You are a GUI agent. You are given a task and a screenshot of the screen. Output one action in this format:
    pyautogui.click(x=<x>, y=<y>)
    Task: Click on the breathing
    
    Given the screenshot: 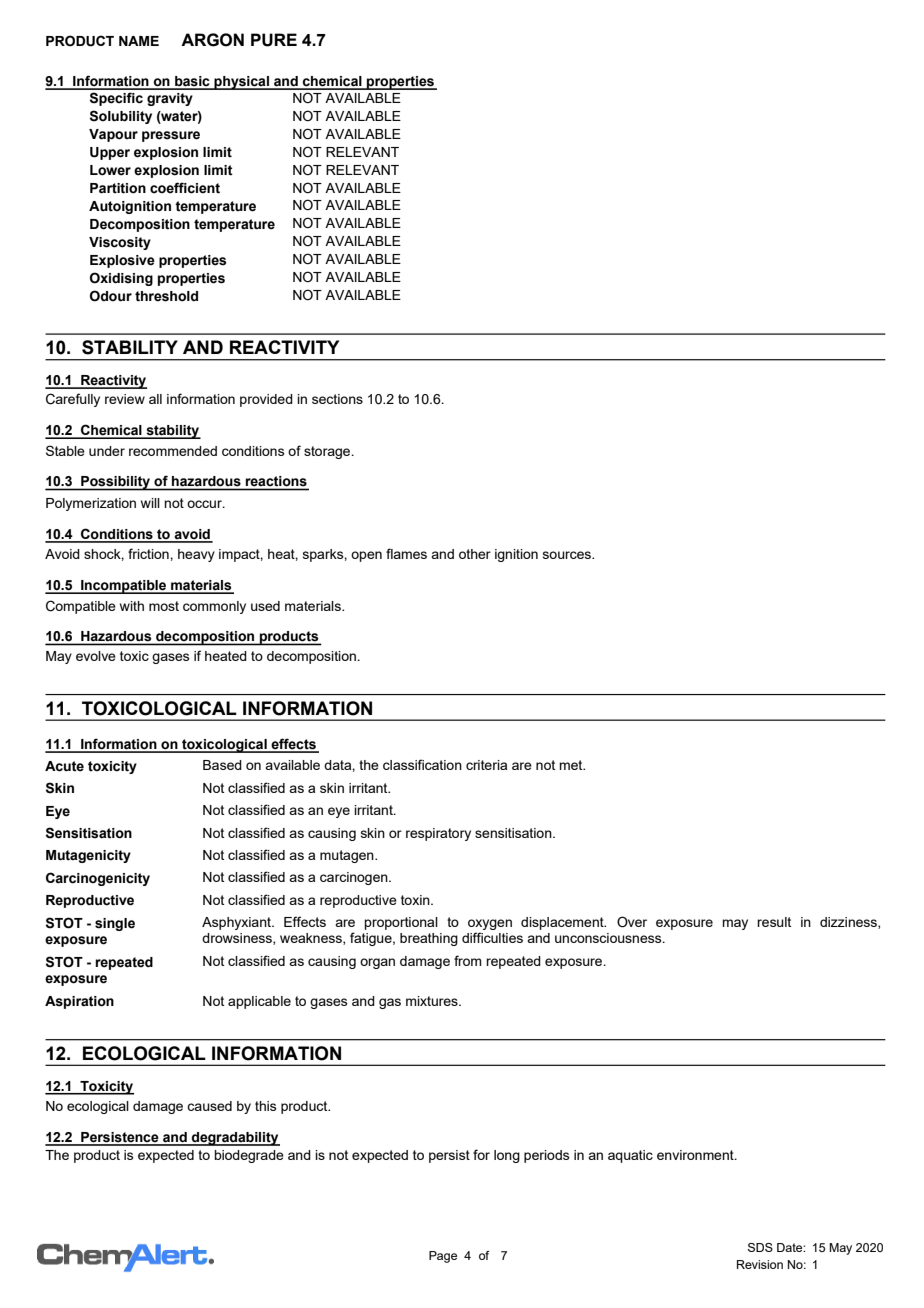 What is the action you would take?
    pyautogui.click(x=429, y=939)
